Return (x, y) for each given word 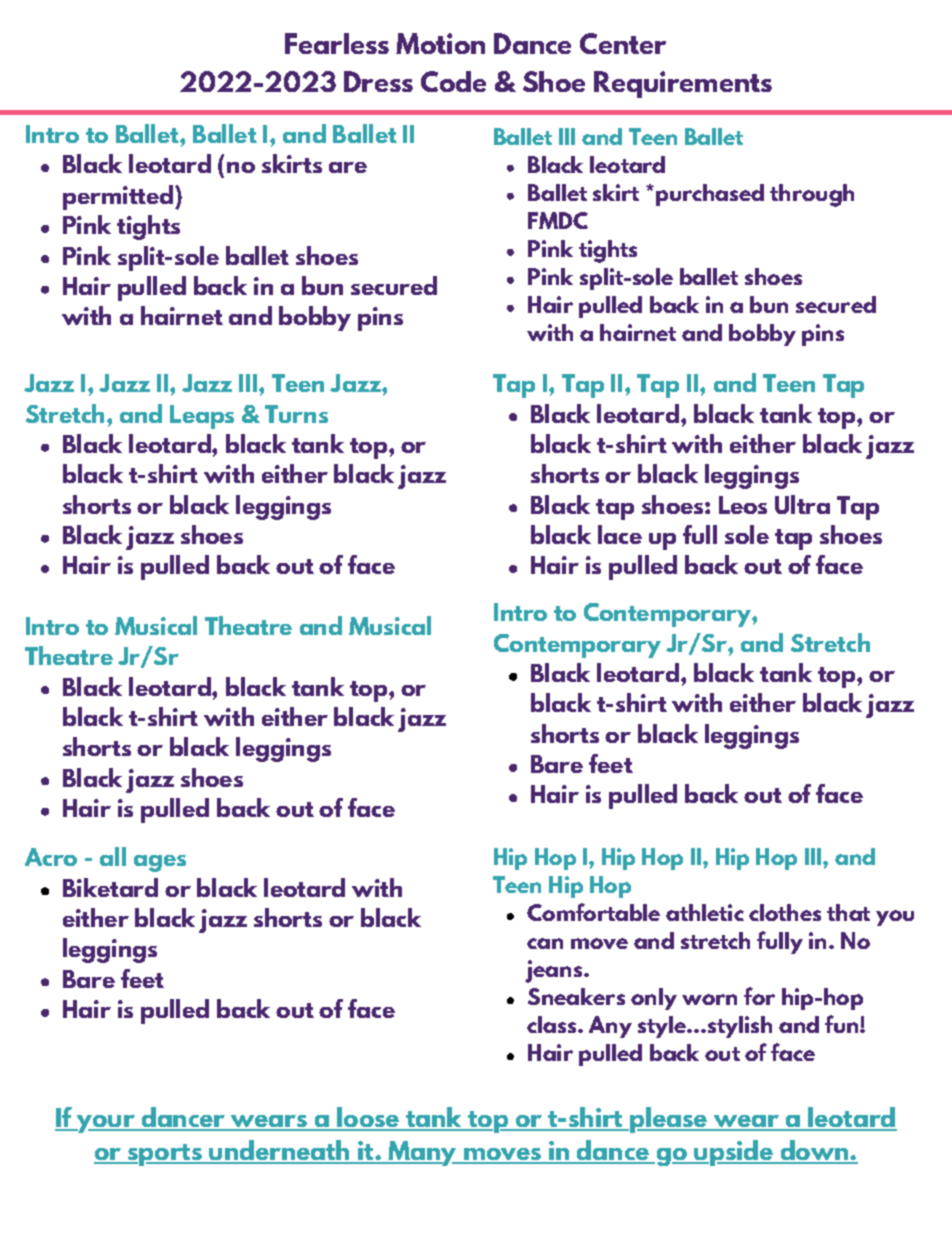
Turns (296, 414)
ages (160, 863)
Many (423, 1153)
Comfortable (593, 912)
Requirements (683, 84)
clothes (785, 912)
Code (453, 81)
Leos (743, 505)
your (106, 1124)
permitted (118, 197)
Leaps (202, 417)
